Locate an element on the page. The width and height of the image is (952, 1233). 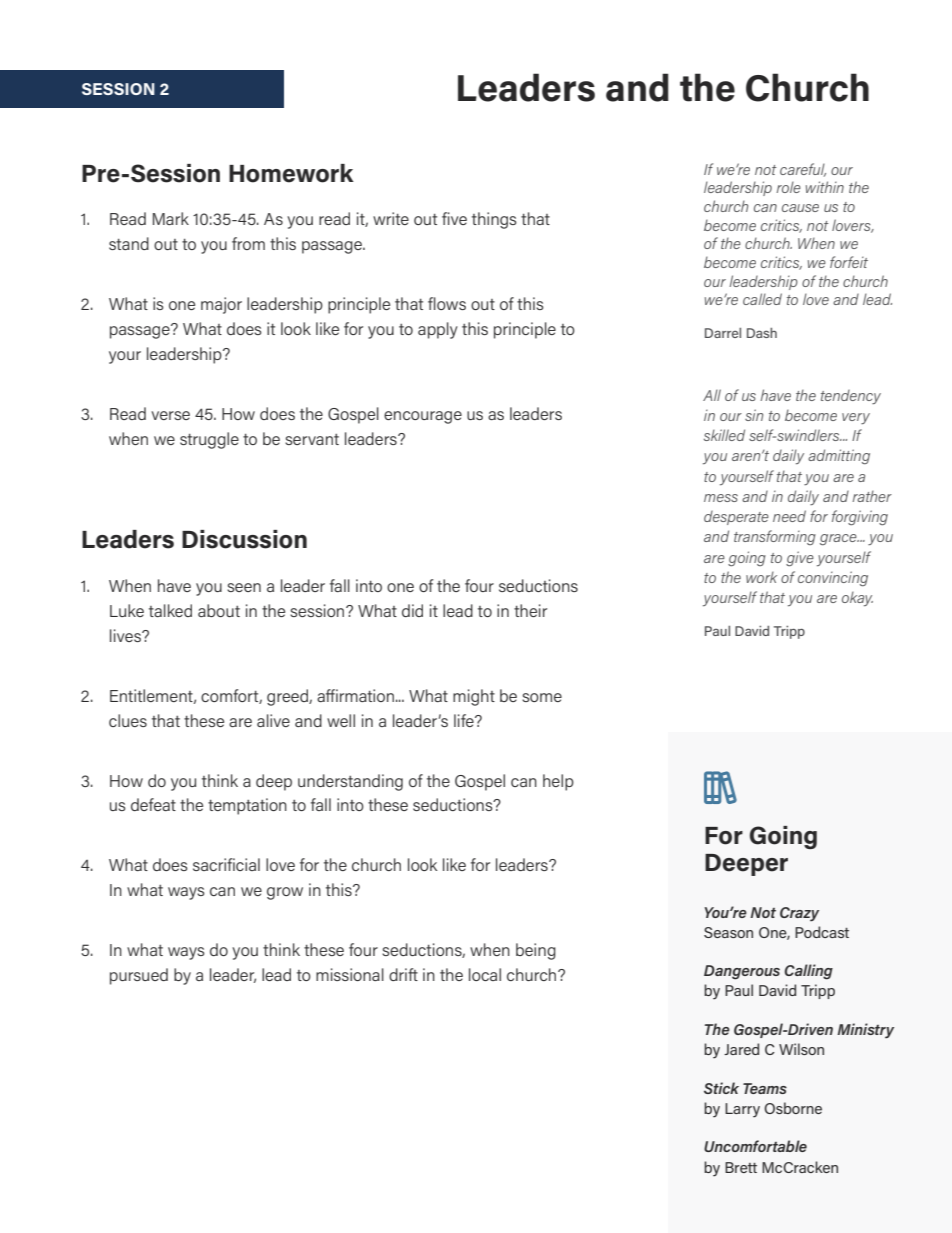
temptation is located at coordinates (247, 806).
